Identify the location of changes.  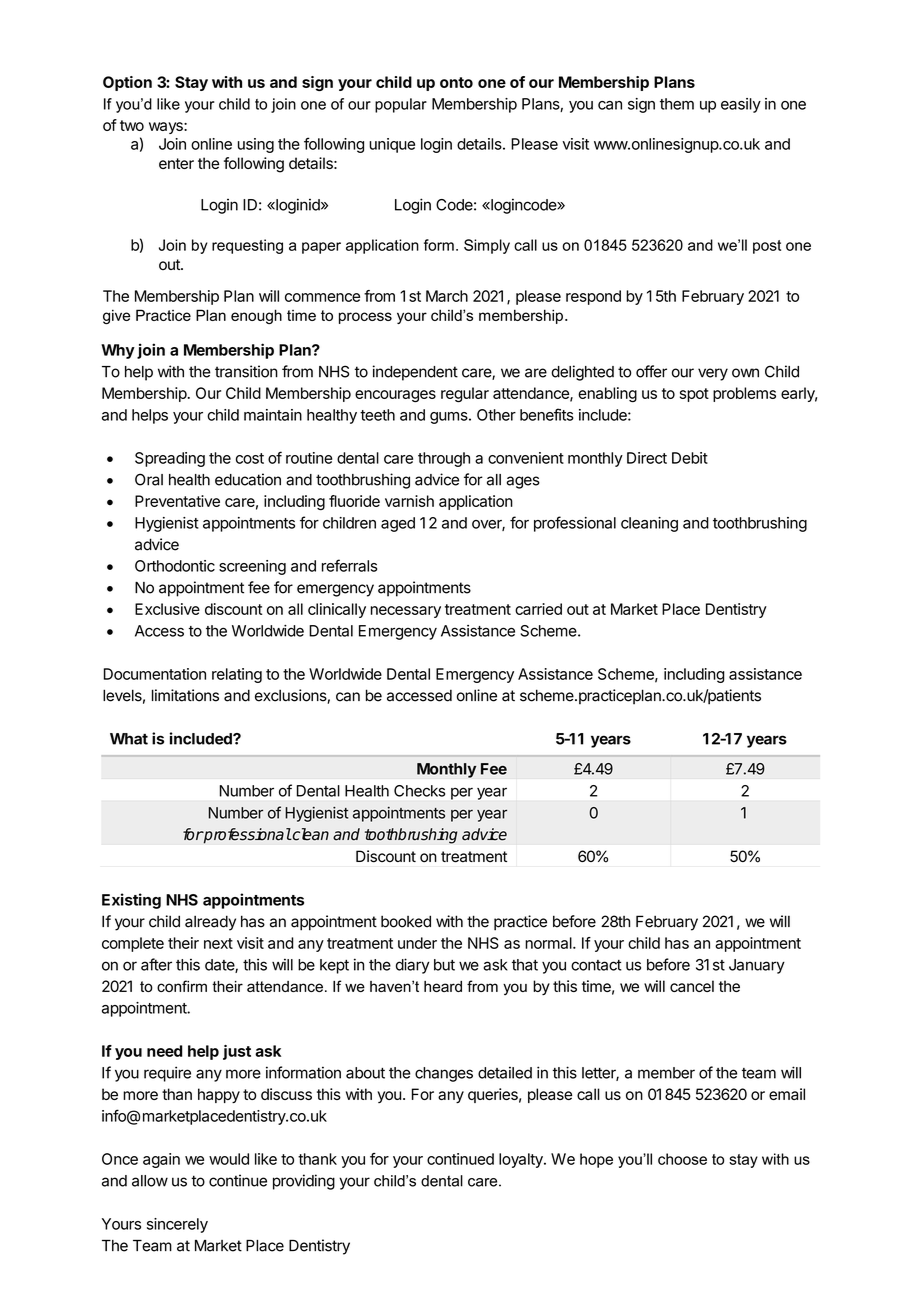
(444, 1074).
